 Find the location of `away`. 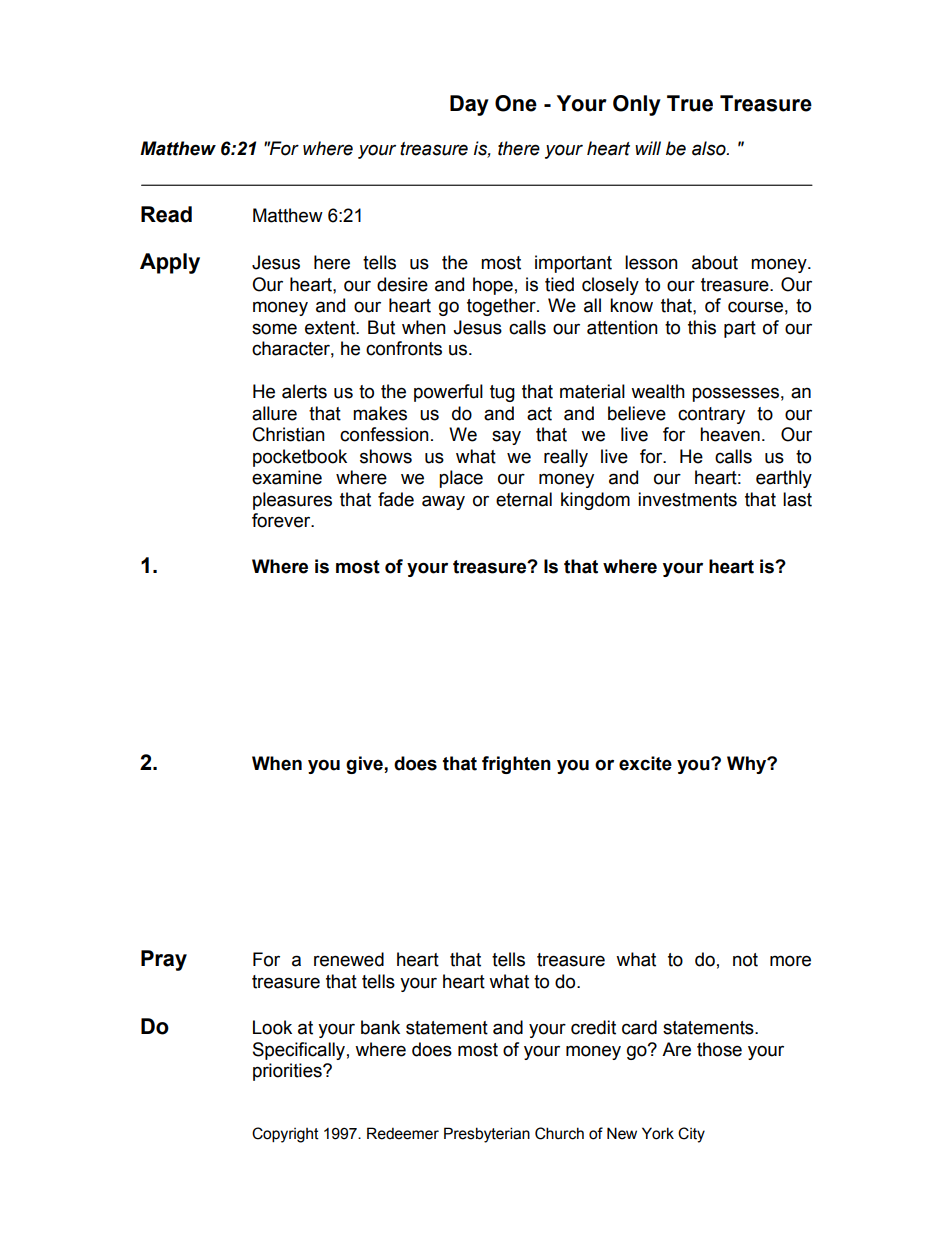

away is located at coordinates (443, 502).
